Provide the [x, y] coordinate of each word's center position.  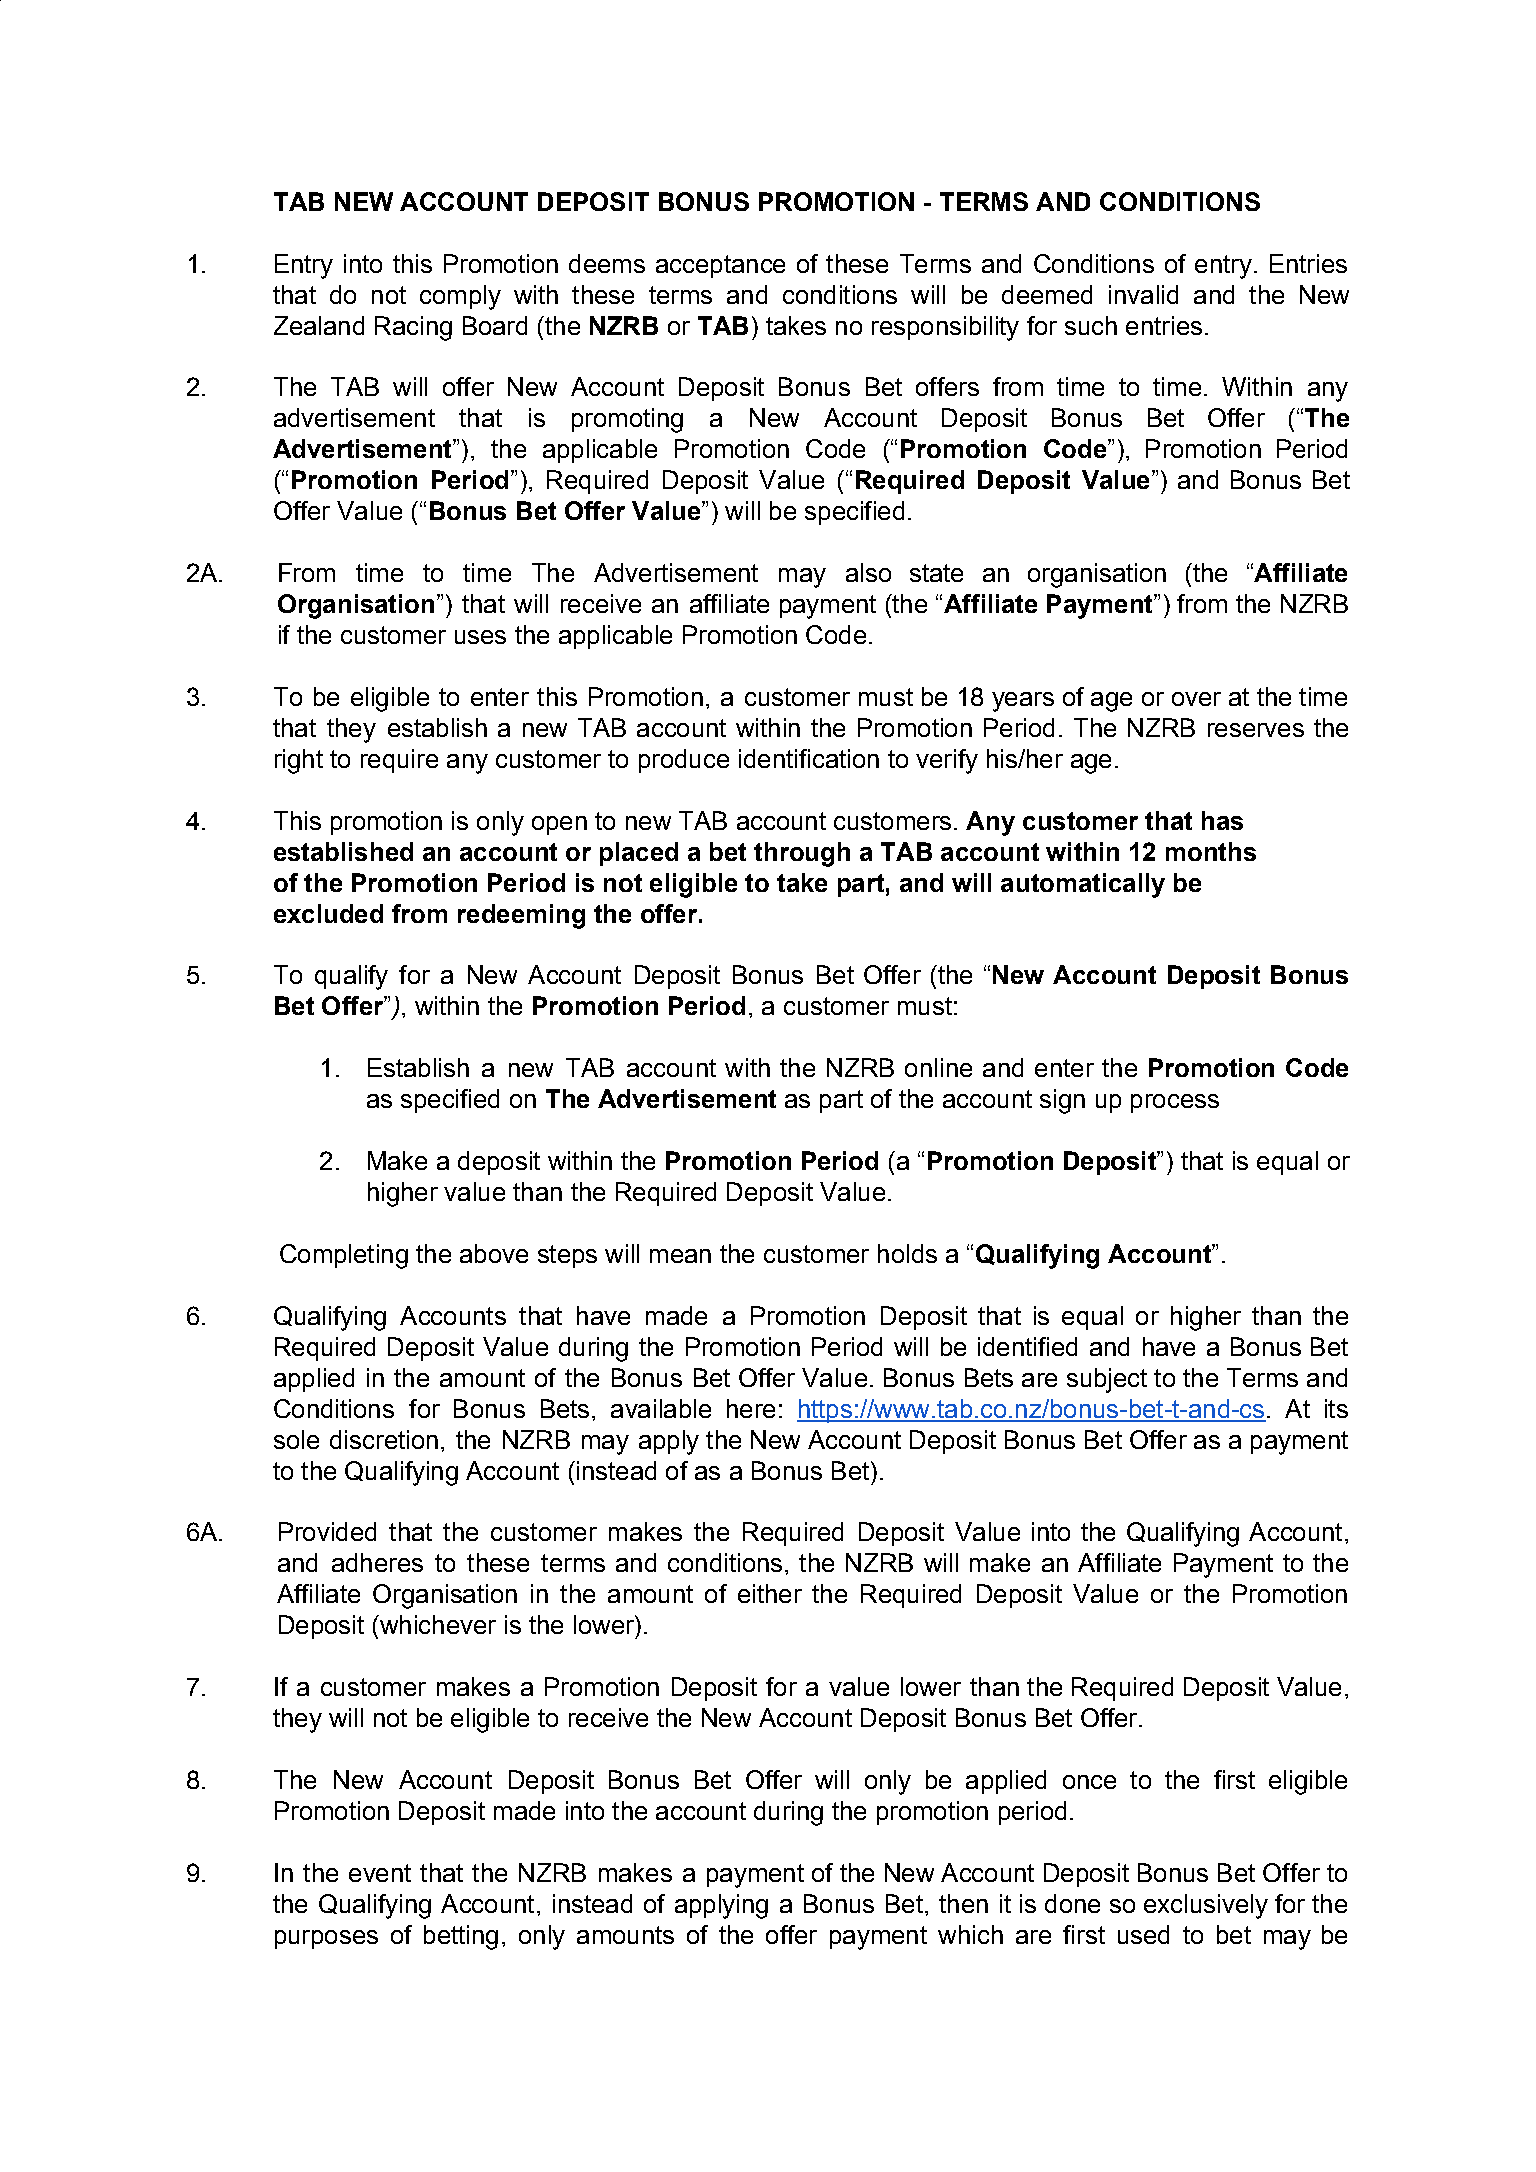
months [1211, 851]
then [963, 1903]
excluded [328, 913]
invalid [1143, 294]
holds [907, 1253]
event [380, 1873]
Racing [413, 328]
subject [1107, 1380]
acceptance [720, 266]
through [802, 854]
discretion [384, 1439]
